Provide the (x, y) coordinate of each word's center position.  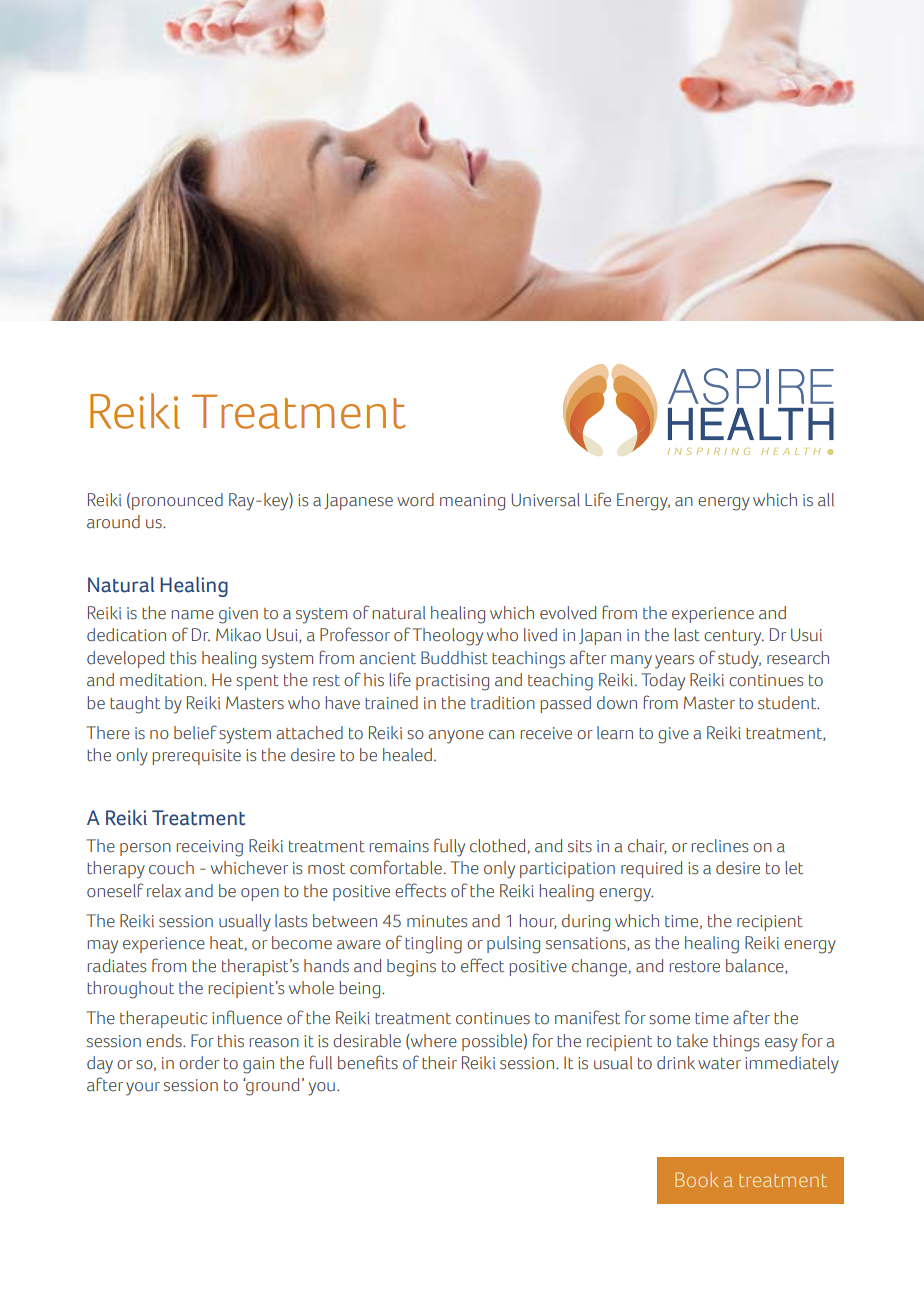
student (788, 703)
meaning (472, 502)
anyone (456, 737)
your (143, 1089)
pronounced (177, 501)
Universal (546, 500)
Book (696, 1179)
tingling (433, 945)
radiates (117, 966)
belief (195, 732)
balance (756, 966)
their (439, 1063)
